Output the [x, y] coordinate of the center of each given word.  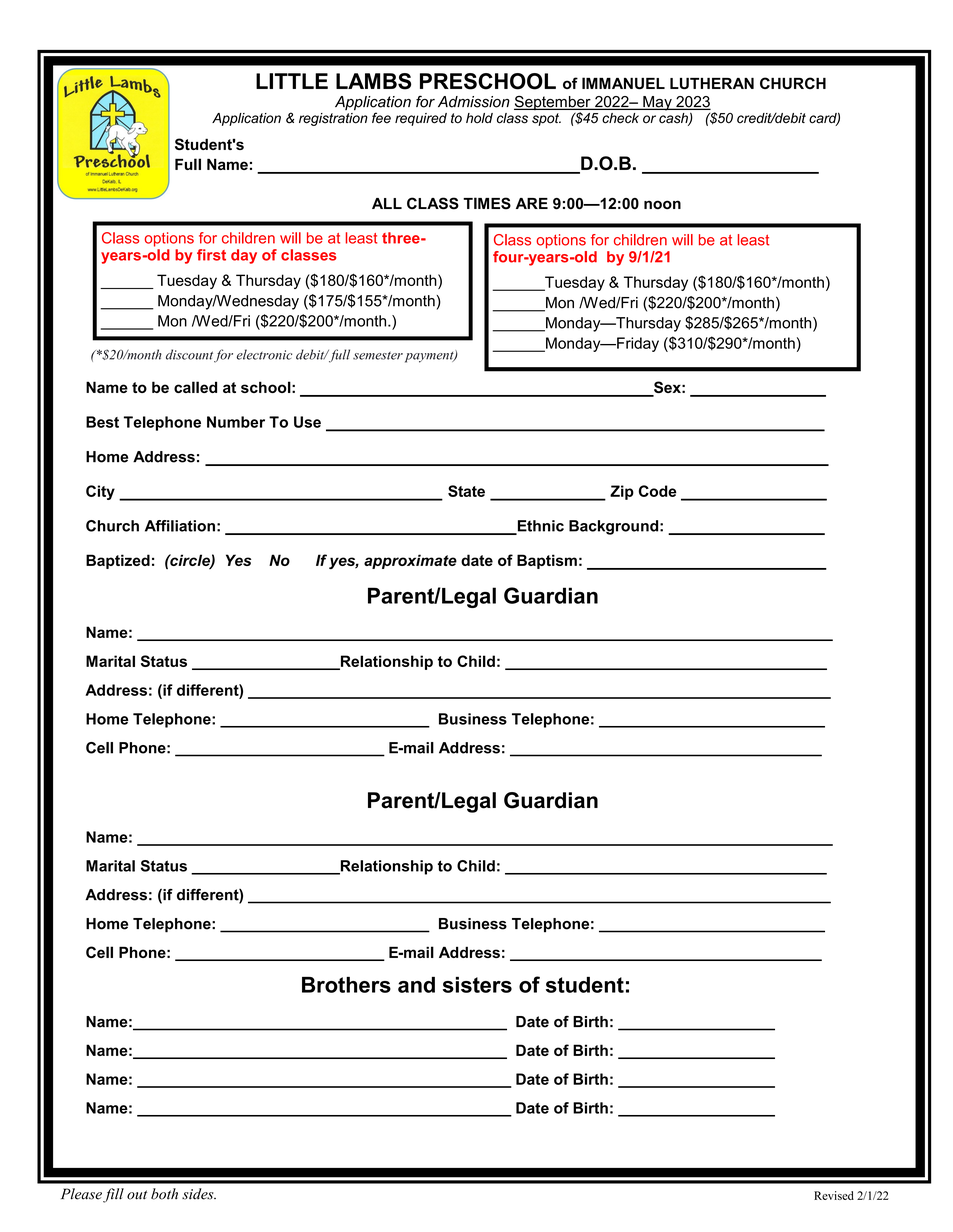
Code [658, 491]
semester [378, 356]
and [416, 985]
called [195, 387]
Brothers [346, 985]
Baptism [547, 561]
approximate [410, 561]
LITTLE [292, 81]
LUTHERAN [712, 83]
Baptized [118, 561]
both [164, 1194]
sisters [477, 985]
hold [479, 118]
